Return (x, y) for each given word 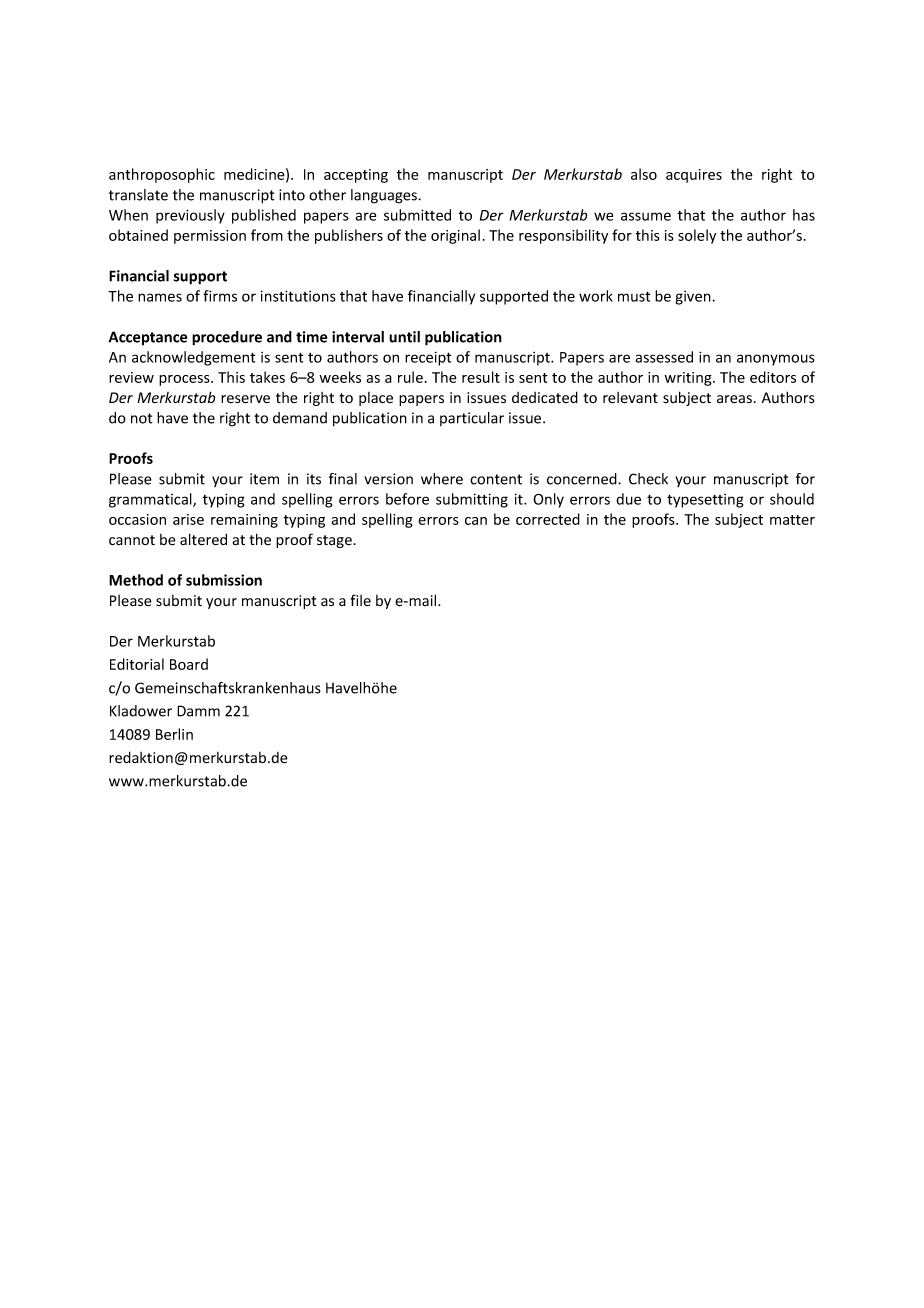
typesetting (705, 501)
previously (190, 216)
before (407, 499)
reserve (245, 399)
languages (385, 196)
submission (224, 580)
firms (220, 296)
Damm (198, 711)
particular (472, 419)
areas (734, 399)
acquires (694, 176)
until (404, 337)
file (360, 600)
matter (792, 520)
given (694, 298)
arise (188, 519)
